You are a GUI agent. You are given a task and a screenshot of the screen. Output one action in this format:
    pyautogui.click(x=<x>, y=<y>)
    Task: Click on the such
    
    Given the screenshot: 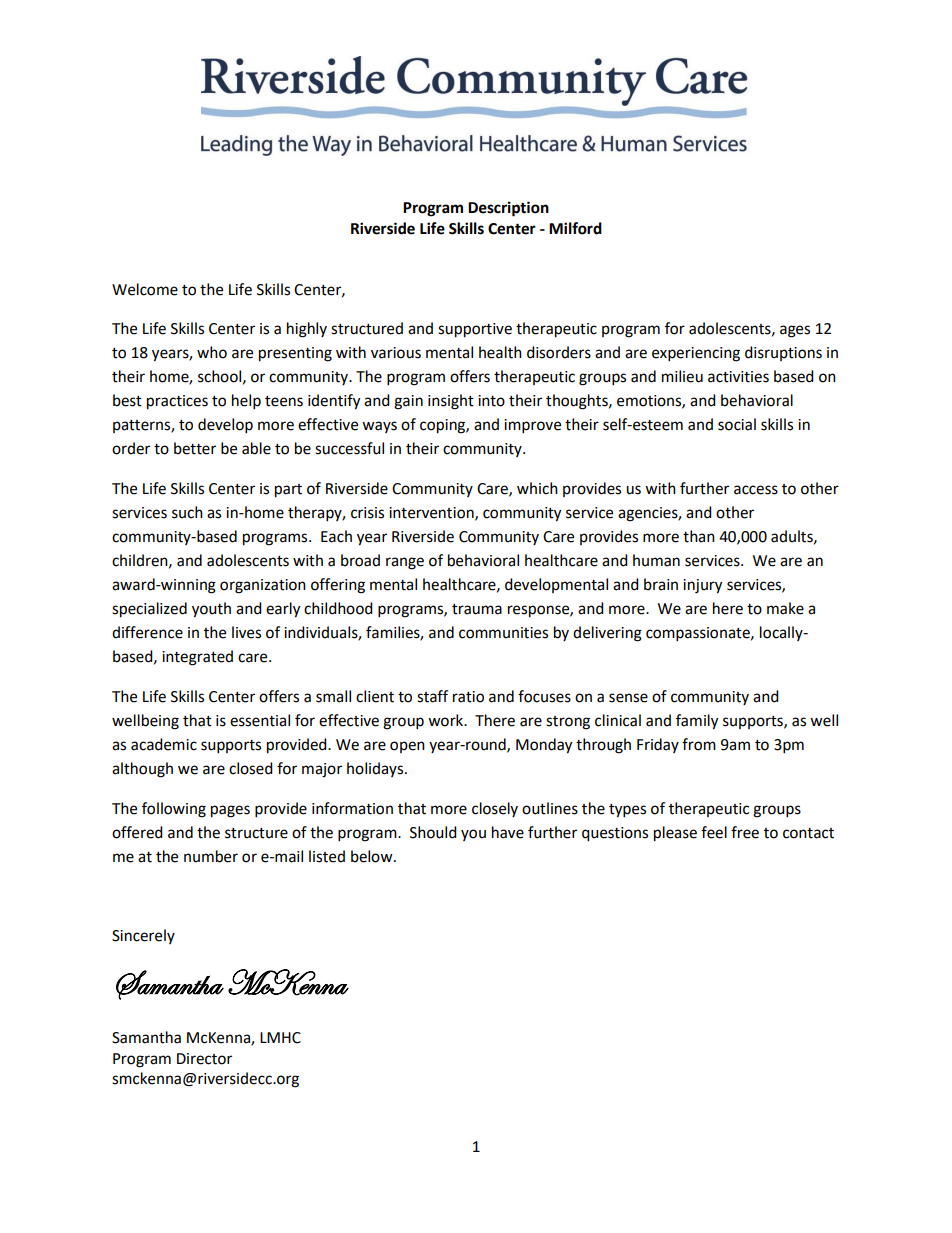 What is the action you would take?
    pyautogui.click(x=187, y=512)
